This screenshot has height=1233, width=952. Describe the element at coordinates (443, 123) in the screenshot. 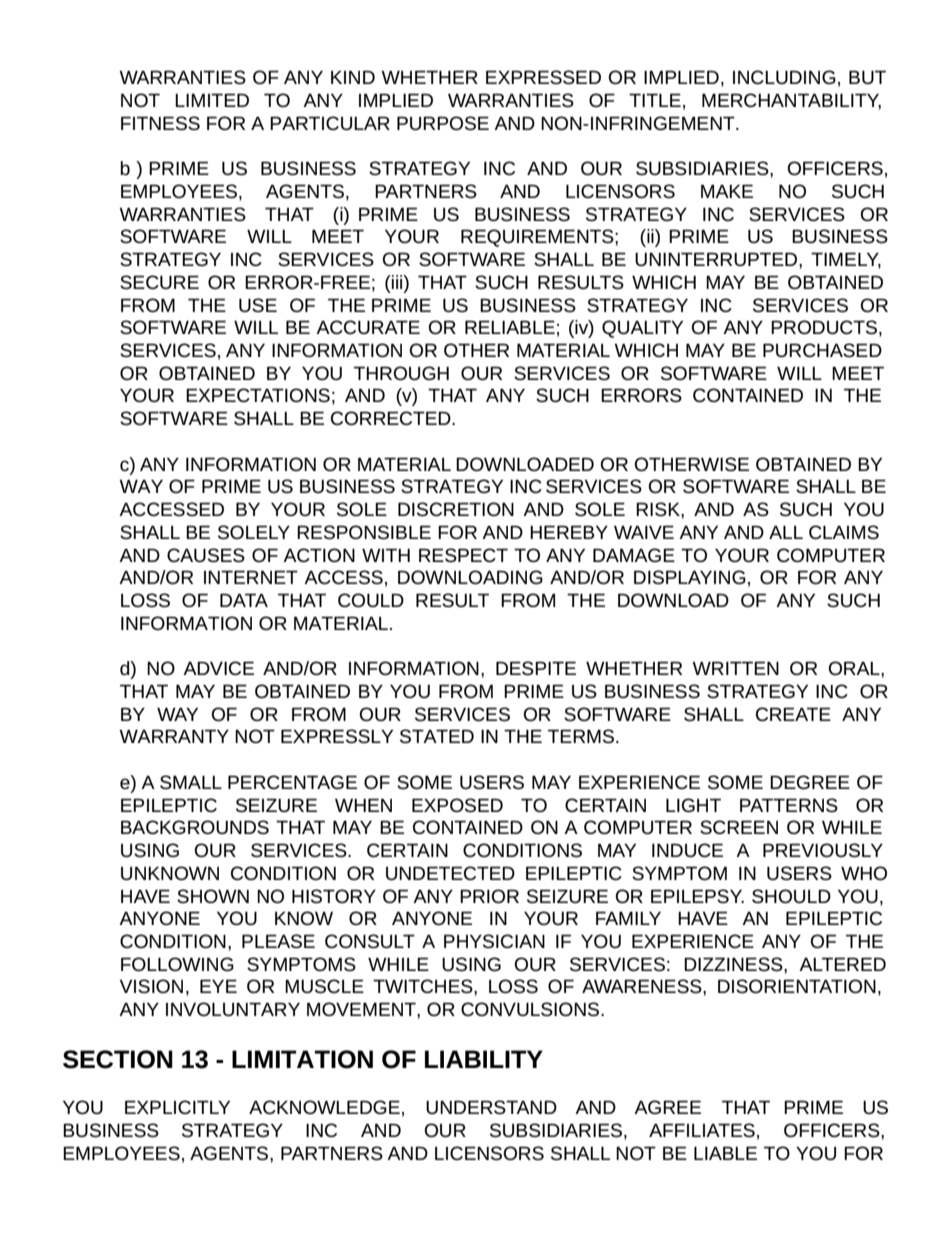

I see `PURPOSE` at that location.
